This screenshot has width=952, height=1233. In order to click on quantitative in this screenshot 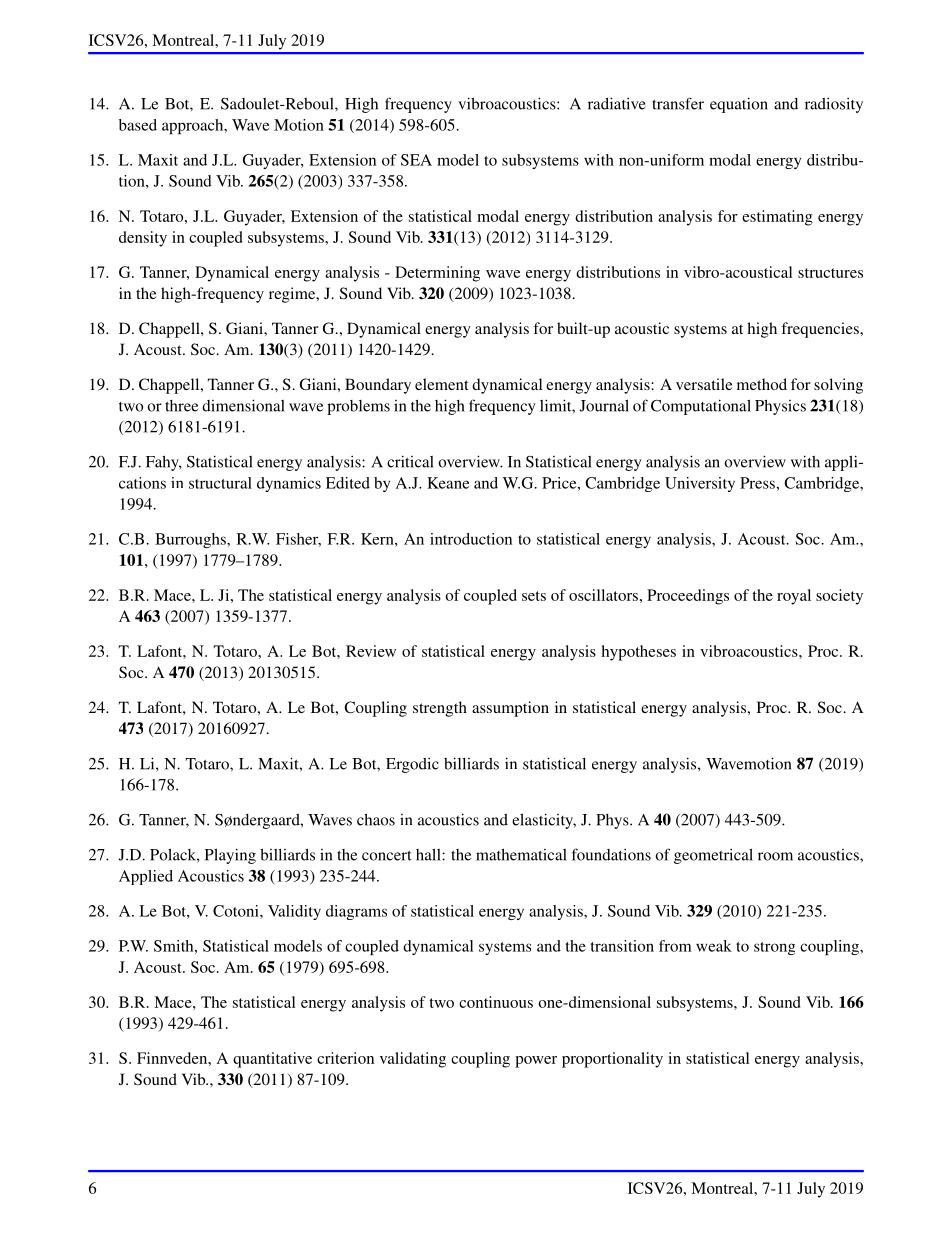, I will do `click(272, 1060)`.
